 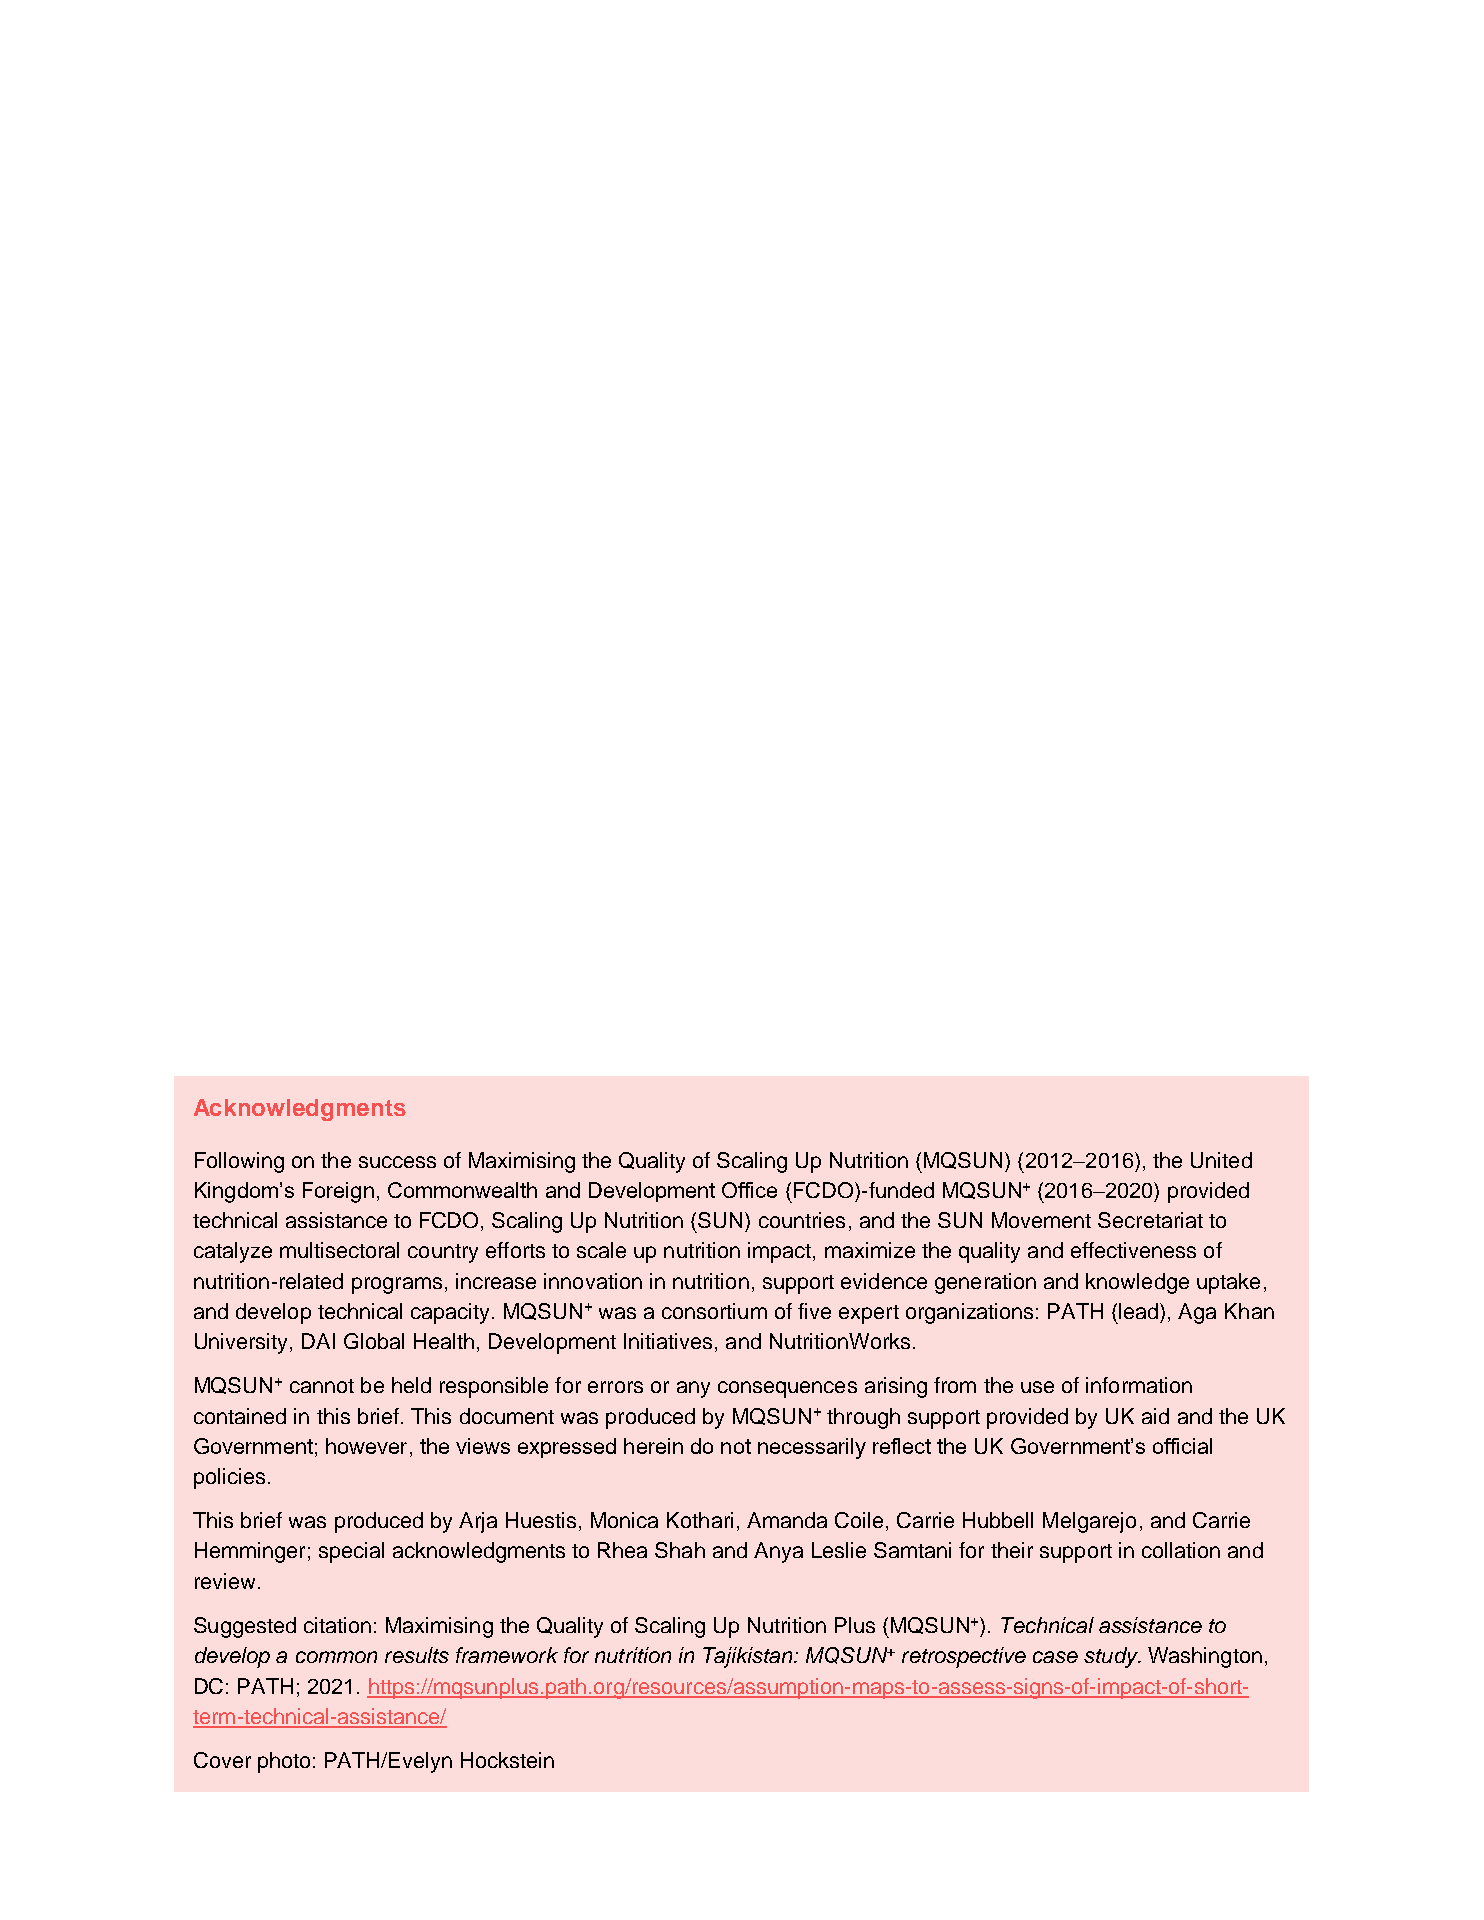 I want to click on Tajikistan, so click(x=749, y=1657).
